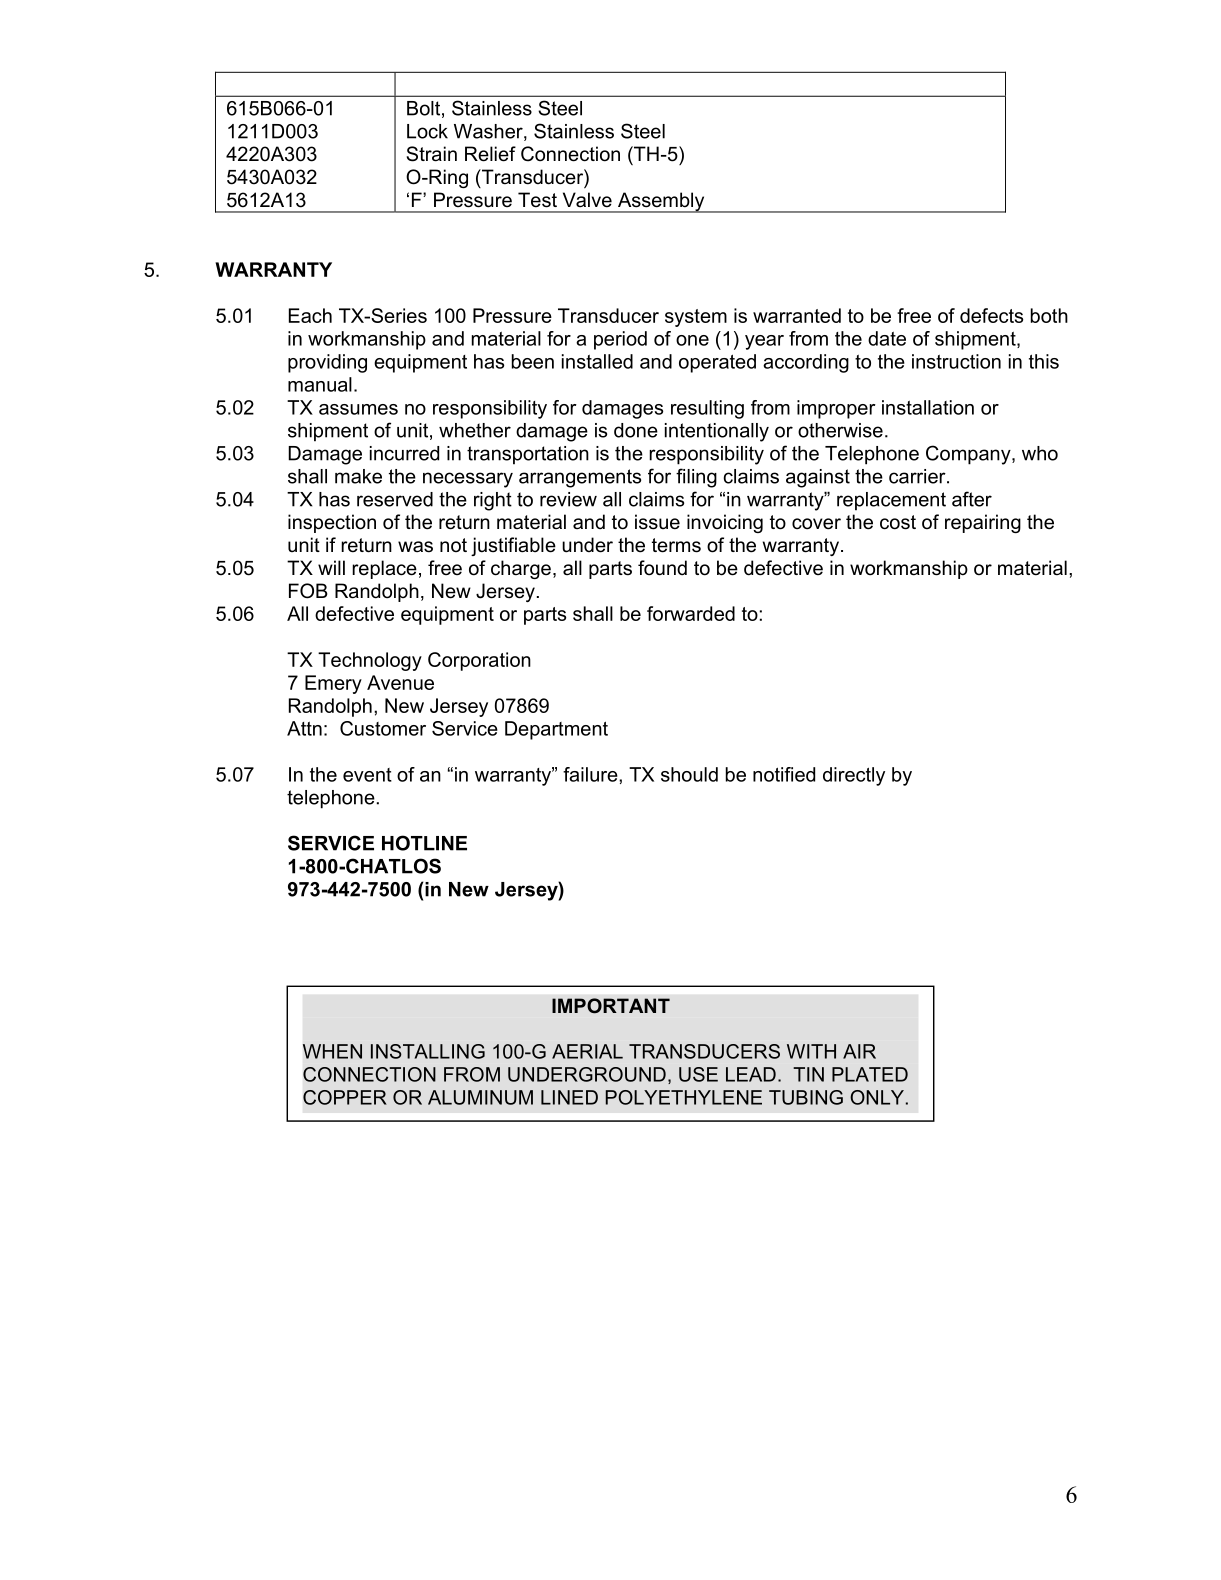 This screenshot has width=1221, height=1580. Describe the element at coordinates (898, 522) in the screenshot. I see `cost` at that location.
